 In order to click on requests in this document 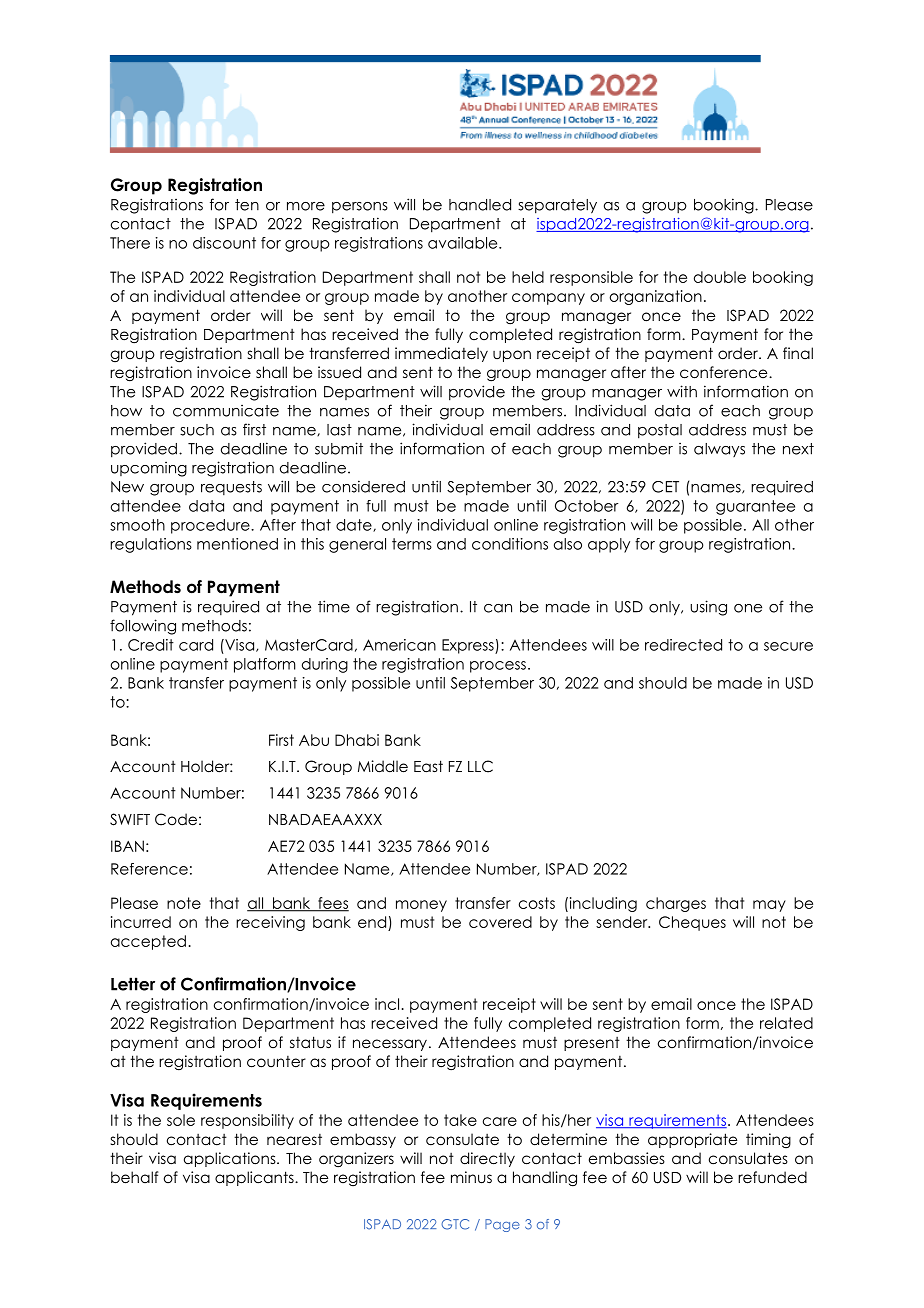, I will do `click(231, 488)`.
